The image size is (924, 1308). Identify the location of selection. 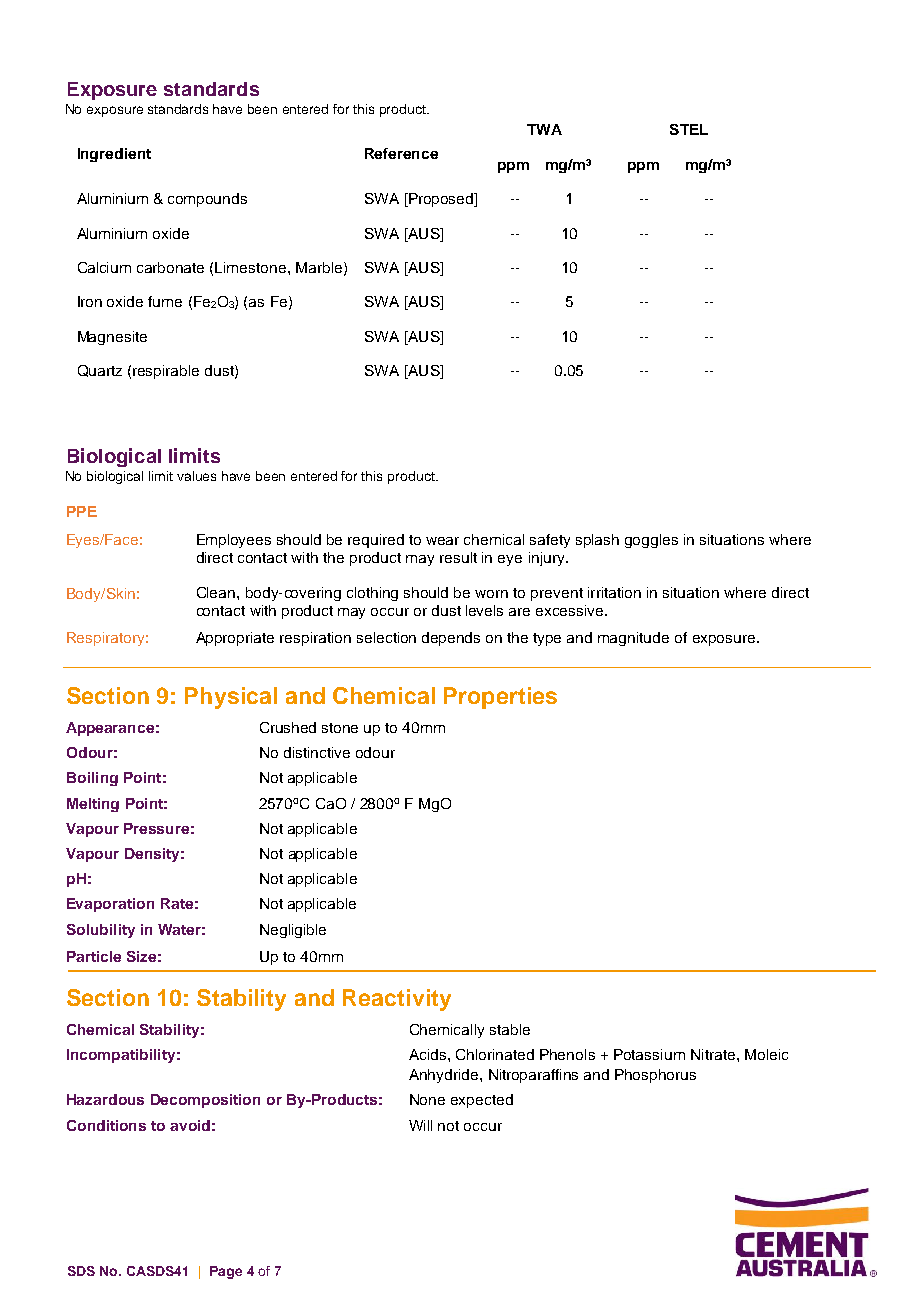
(386, 637).
